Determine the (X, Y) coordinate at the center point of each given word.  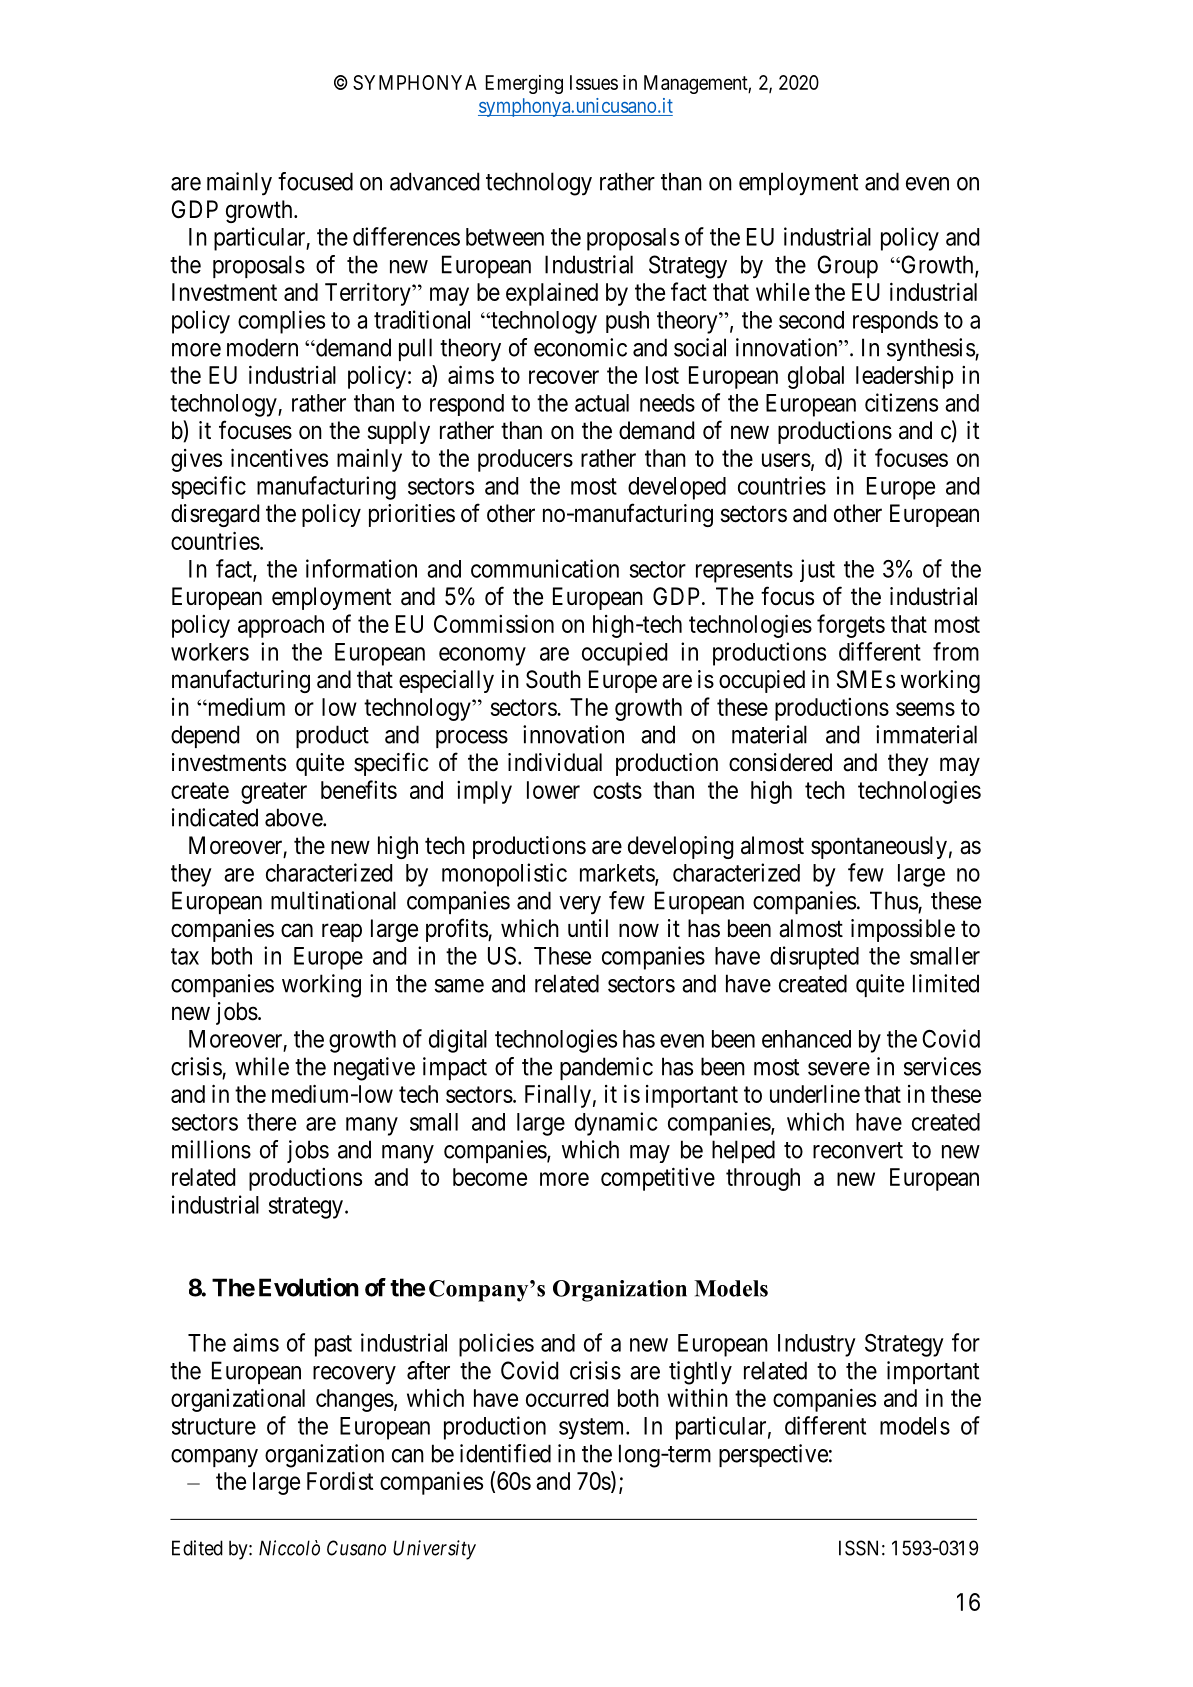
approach (281, 626)
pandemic (606, 1068)
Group (847, 266)
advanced (434, 181)
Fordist (340, 1480)
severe (839, 1069)
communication (545, 568)
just (817, 570)
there (271, 1122)
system (593, 1428)
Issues (594, 82)
